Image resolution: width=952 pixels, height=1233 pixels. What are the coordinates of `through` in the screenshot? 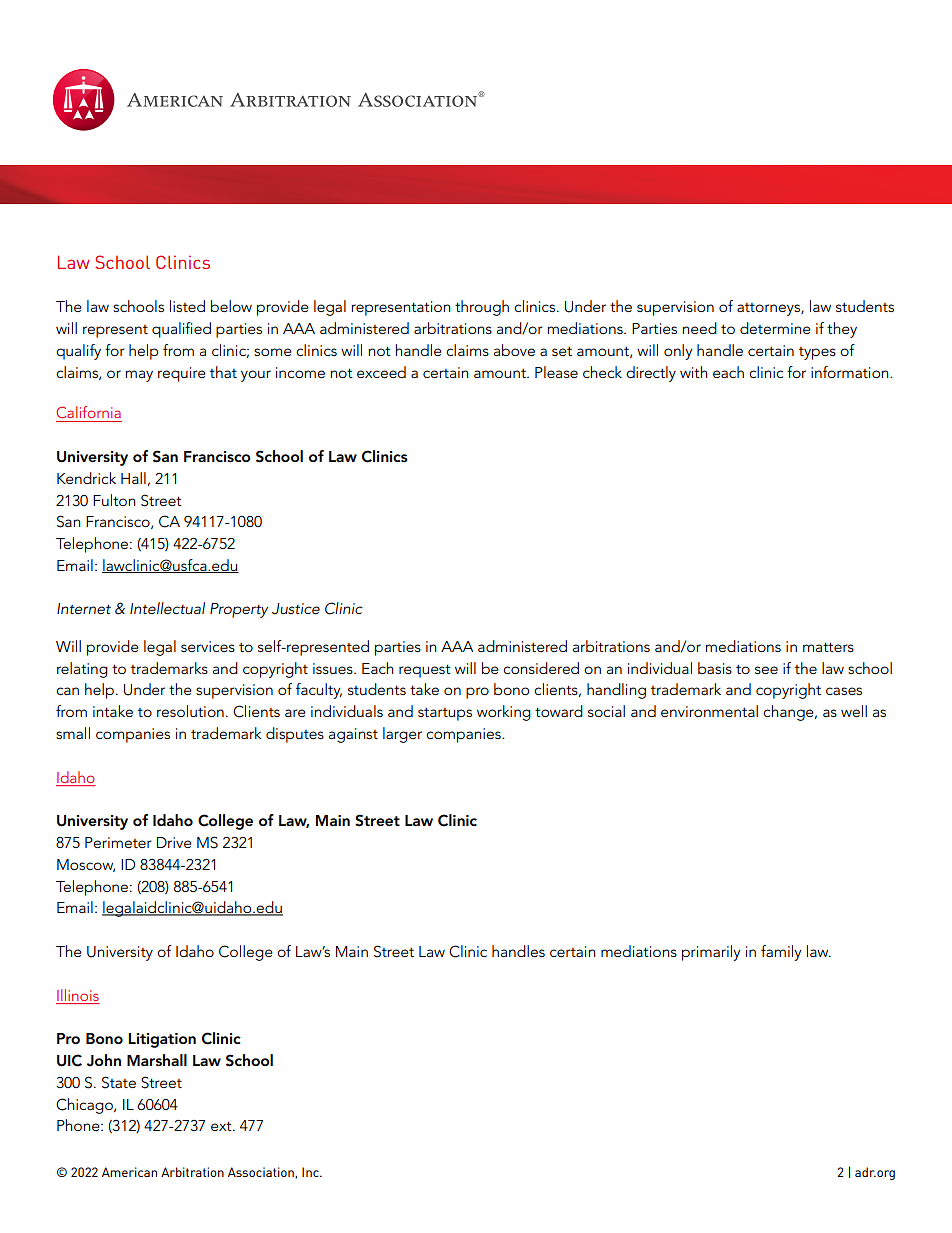 It's located at (482, 308).
